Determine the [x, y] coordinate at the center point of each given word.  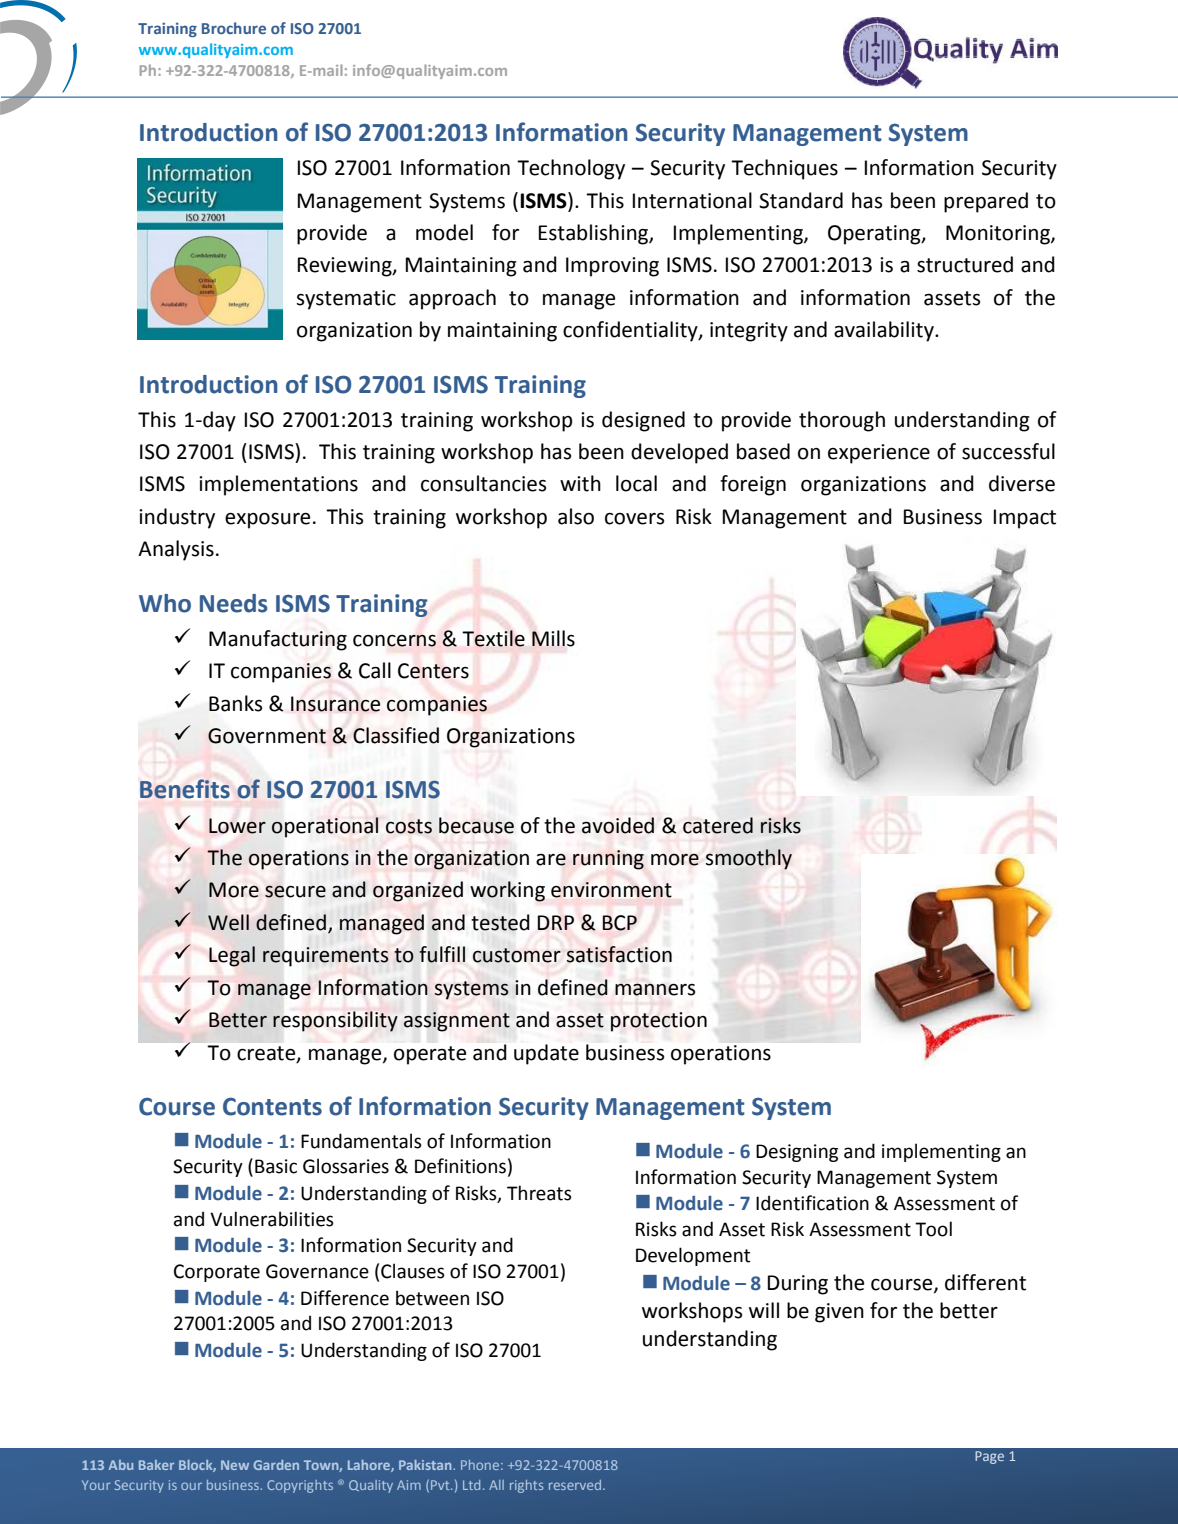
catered [718, 825]
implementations [278, 485]
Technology [571, 169]
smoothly [749, 859]
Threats [539, 1193]
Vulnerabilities [272, 1219]
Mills [553, 638]
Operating [875, 235]
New [235, 1465]
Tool [933, 1229]
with [580, 483]
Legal [232, 956]
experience [879, 454]
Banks [235, 703]
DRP [555, 922]
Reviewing [346, 267]
